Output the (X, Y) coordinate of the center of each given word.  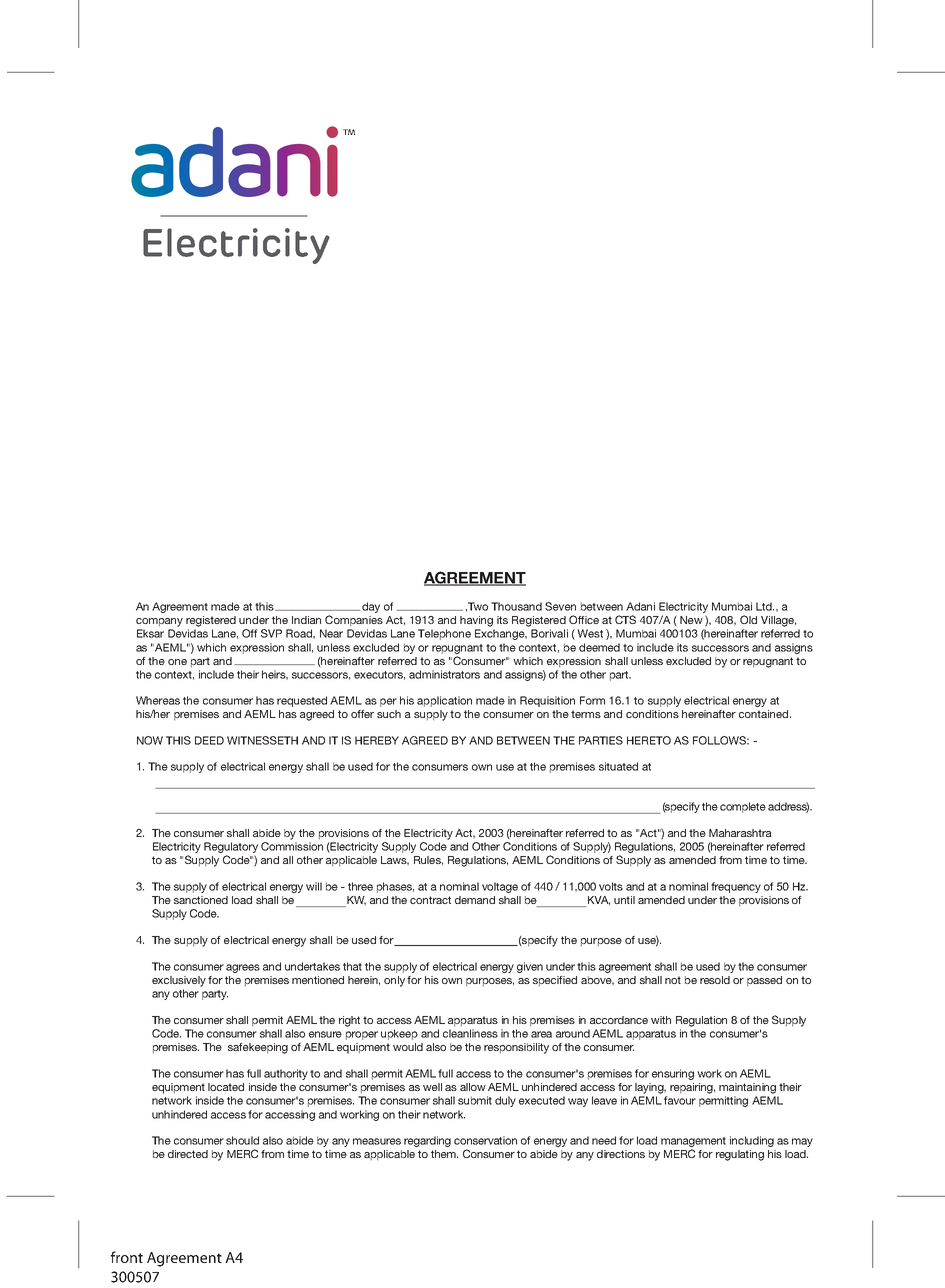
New (691, 620)
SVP (271, 633)
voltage (500, 887)
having (476, 621)
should (242, 1140)
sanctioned (201, 900)
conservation (485, 1140)
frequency (736, 887)
